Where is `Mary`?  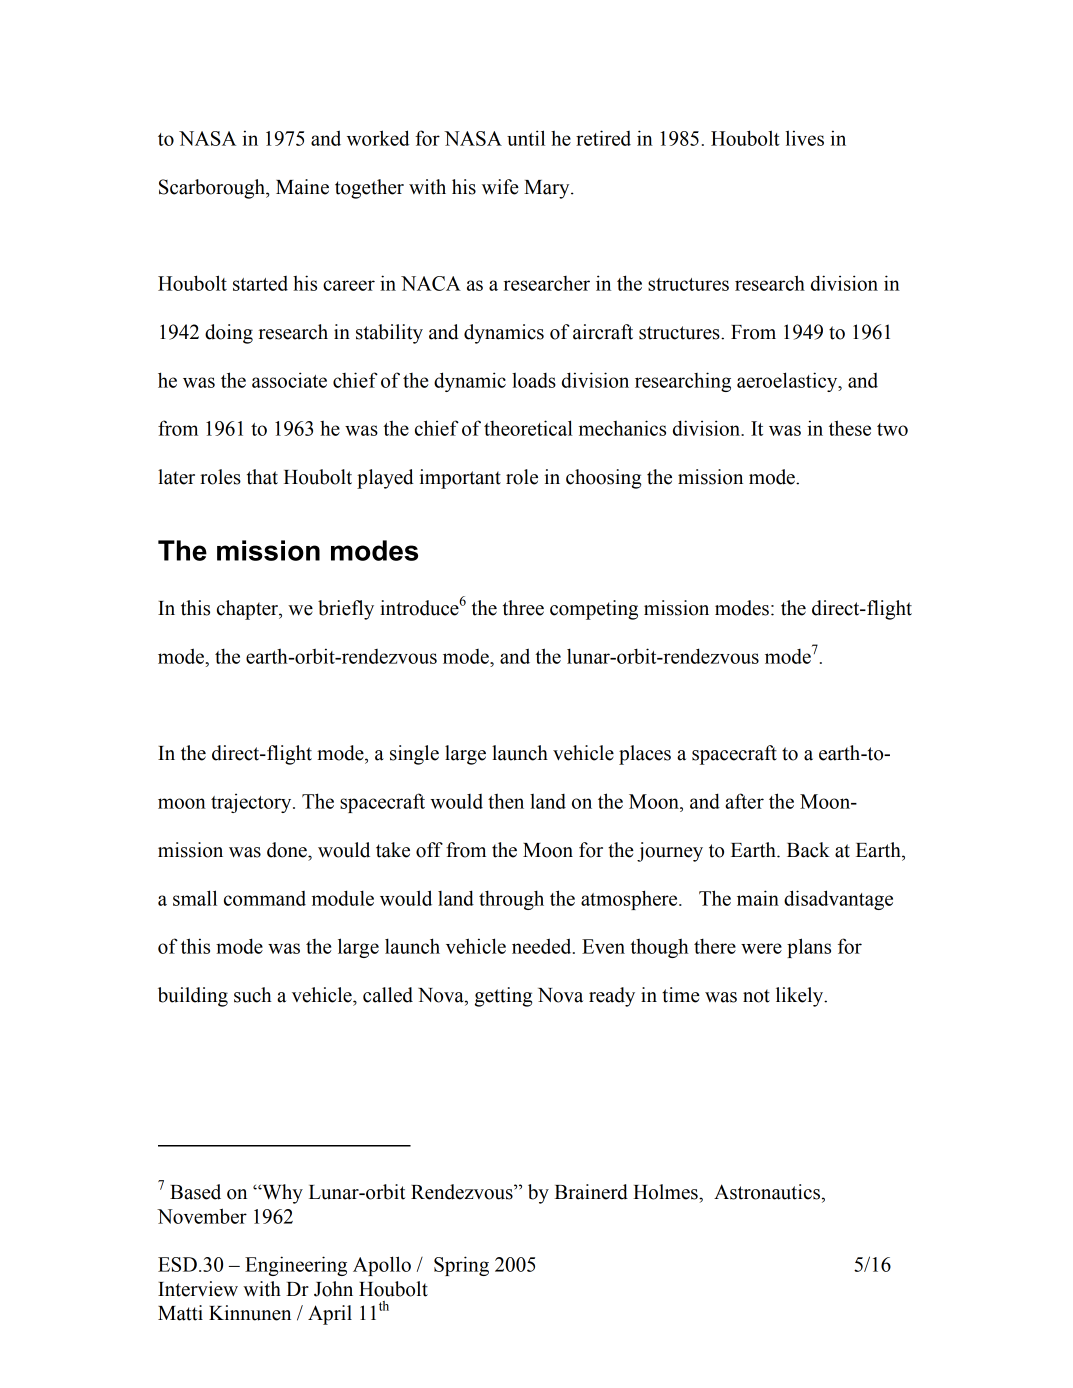 Mary is located at coordinates (548, 189).
